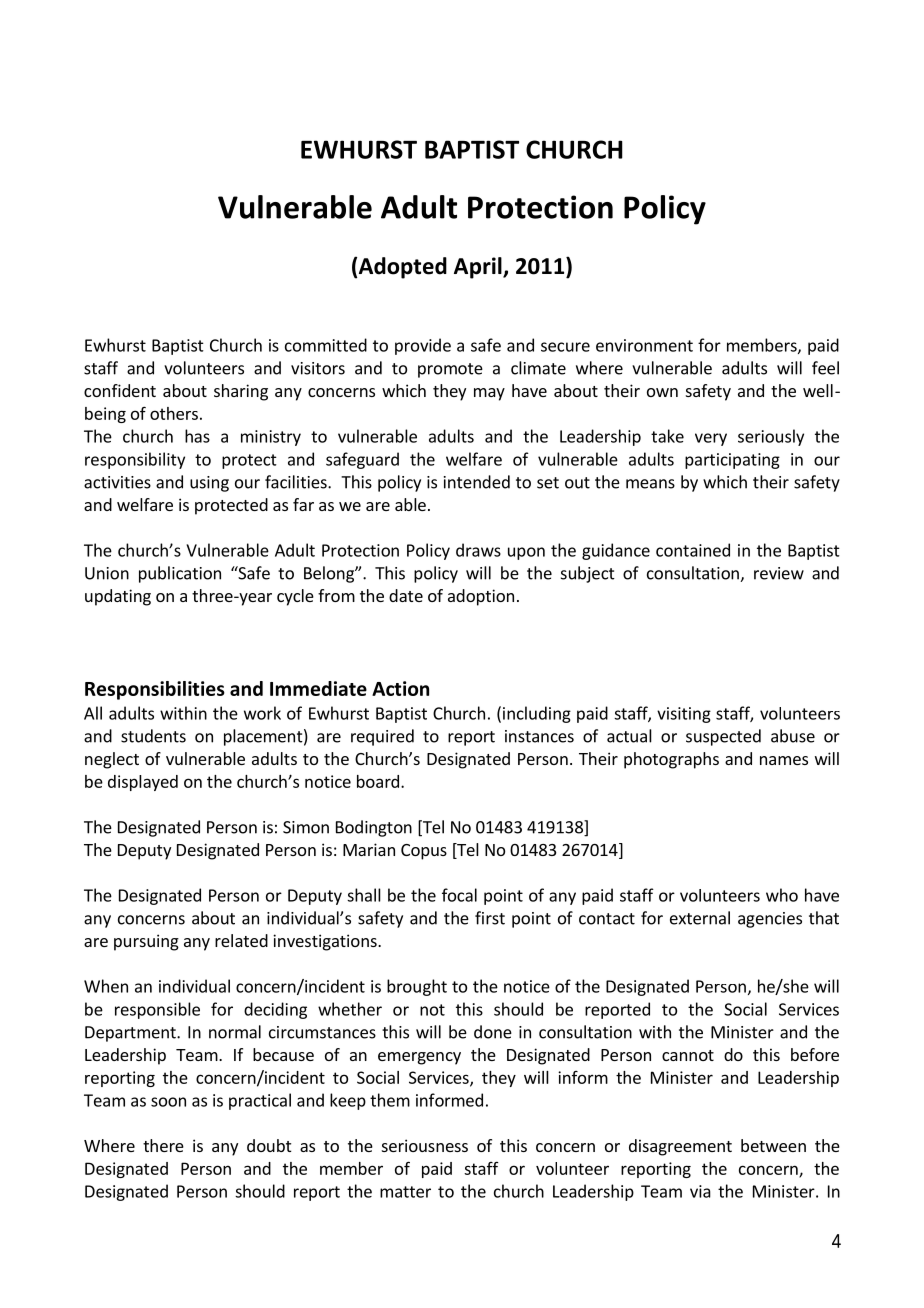  I want to click on there, so click(163, 1145).
